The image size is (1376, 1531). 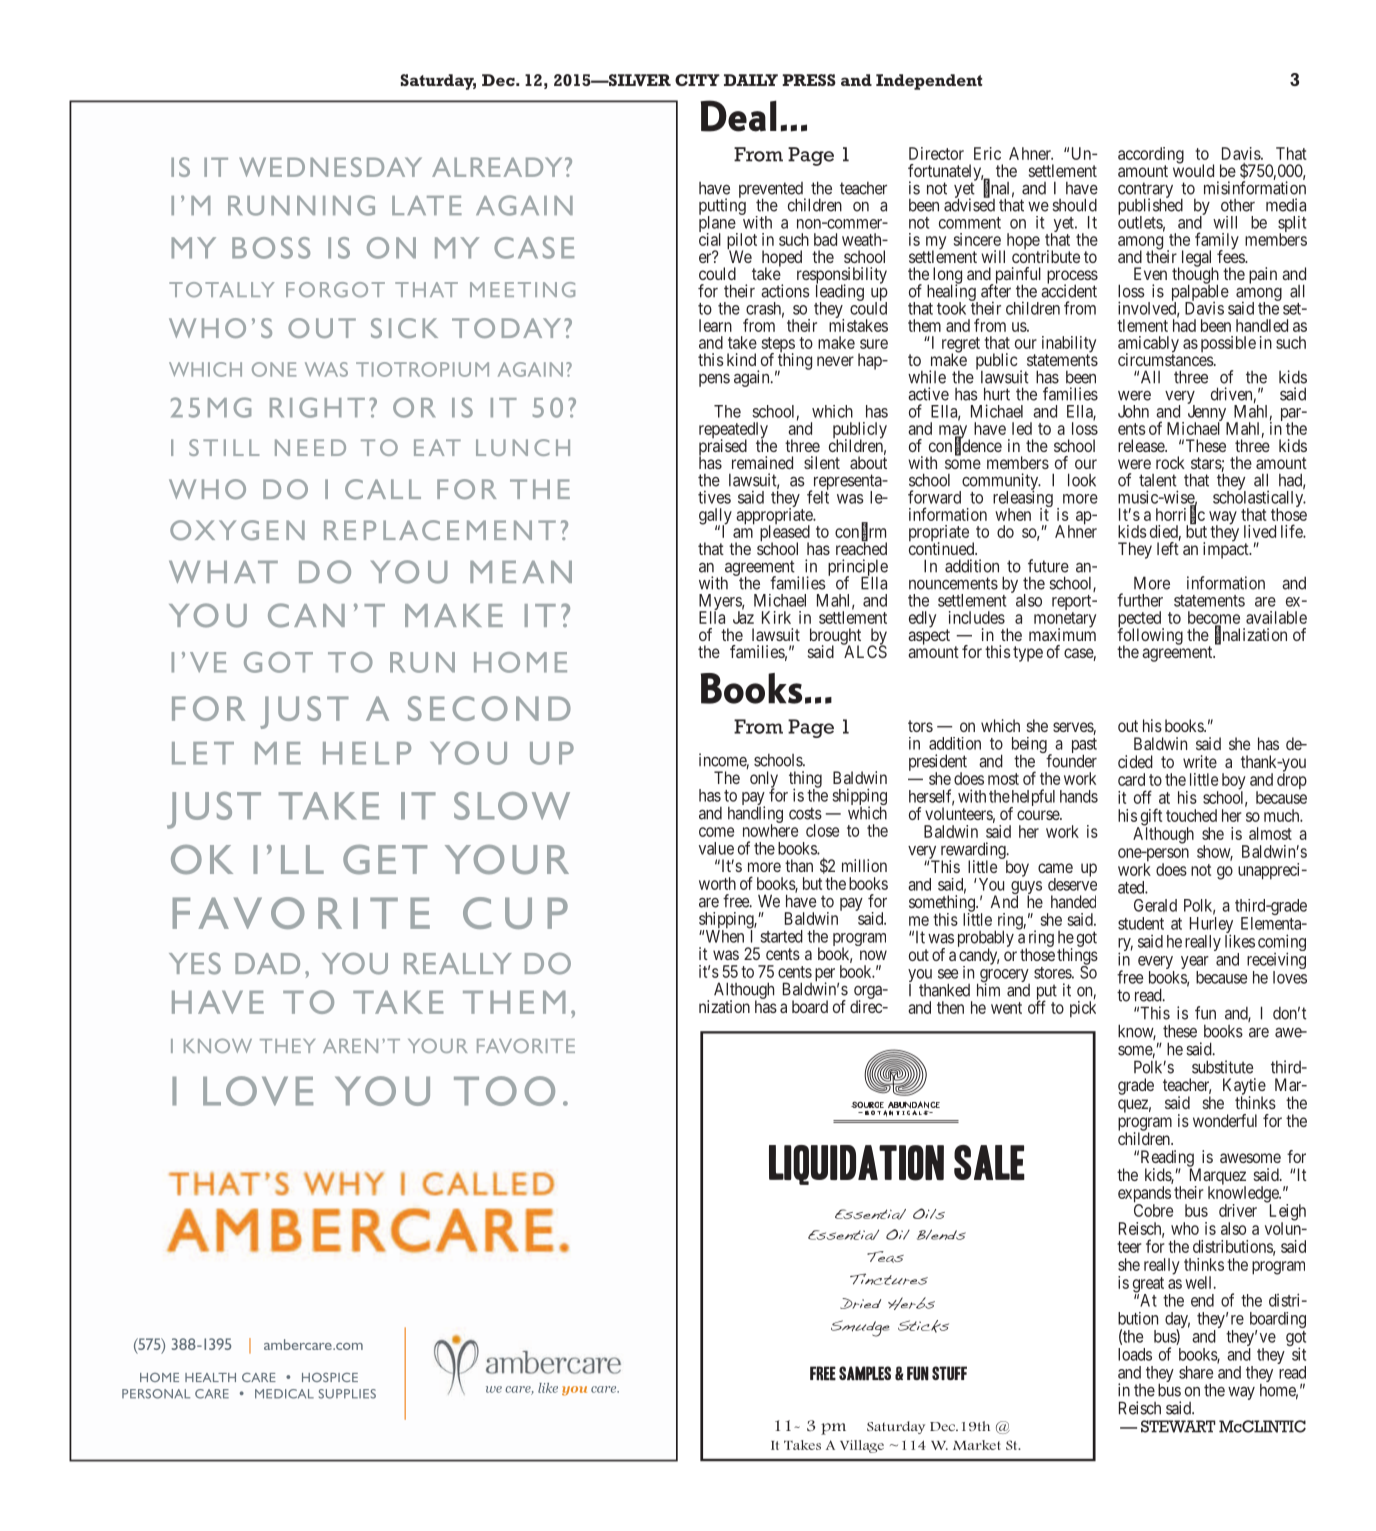 I want to click on pleased, so click(x=785, y=534).
